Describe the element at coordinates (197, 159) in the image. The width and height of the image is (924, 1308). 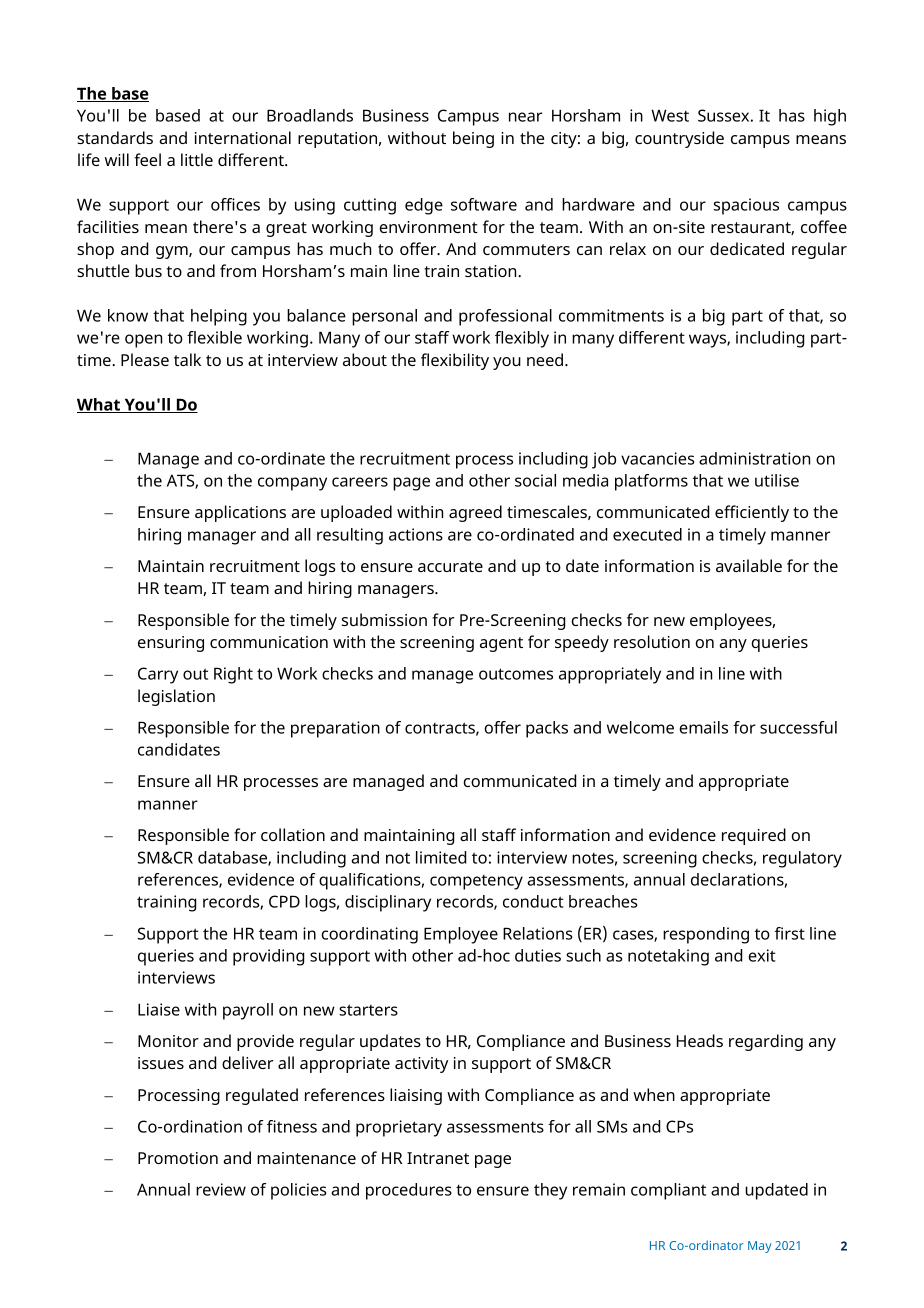
I see `little` at that location.
